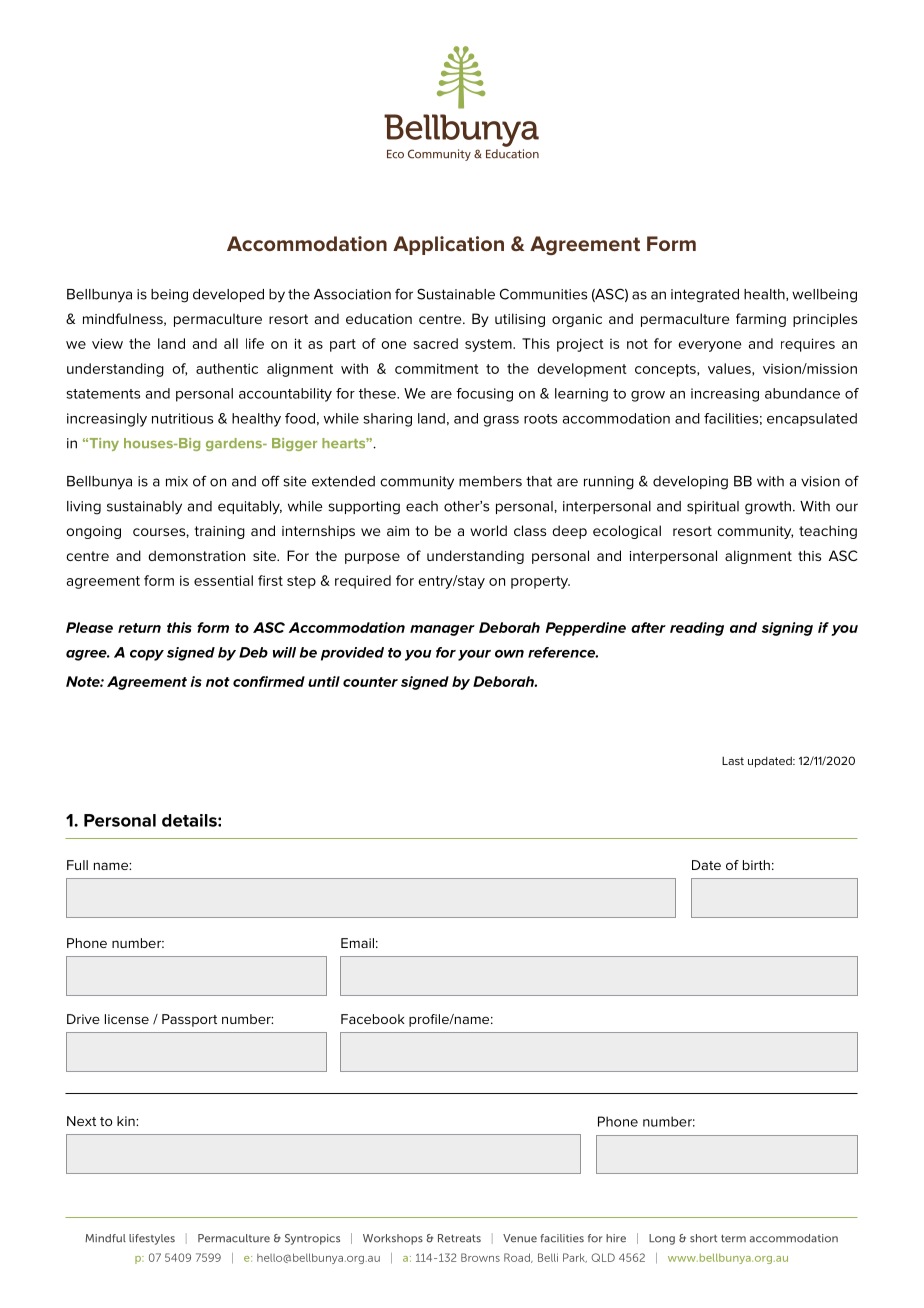 The image size is (924, 1308). I want to click on Full, so click(77, 865).
